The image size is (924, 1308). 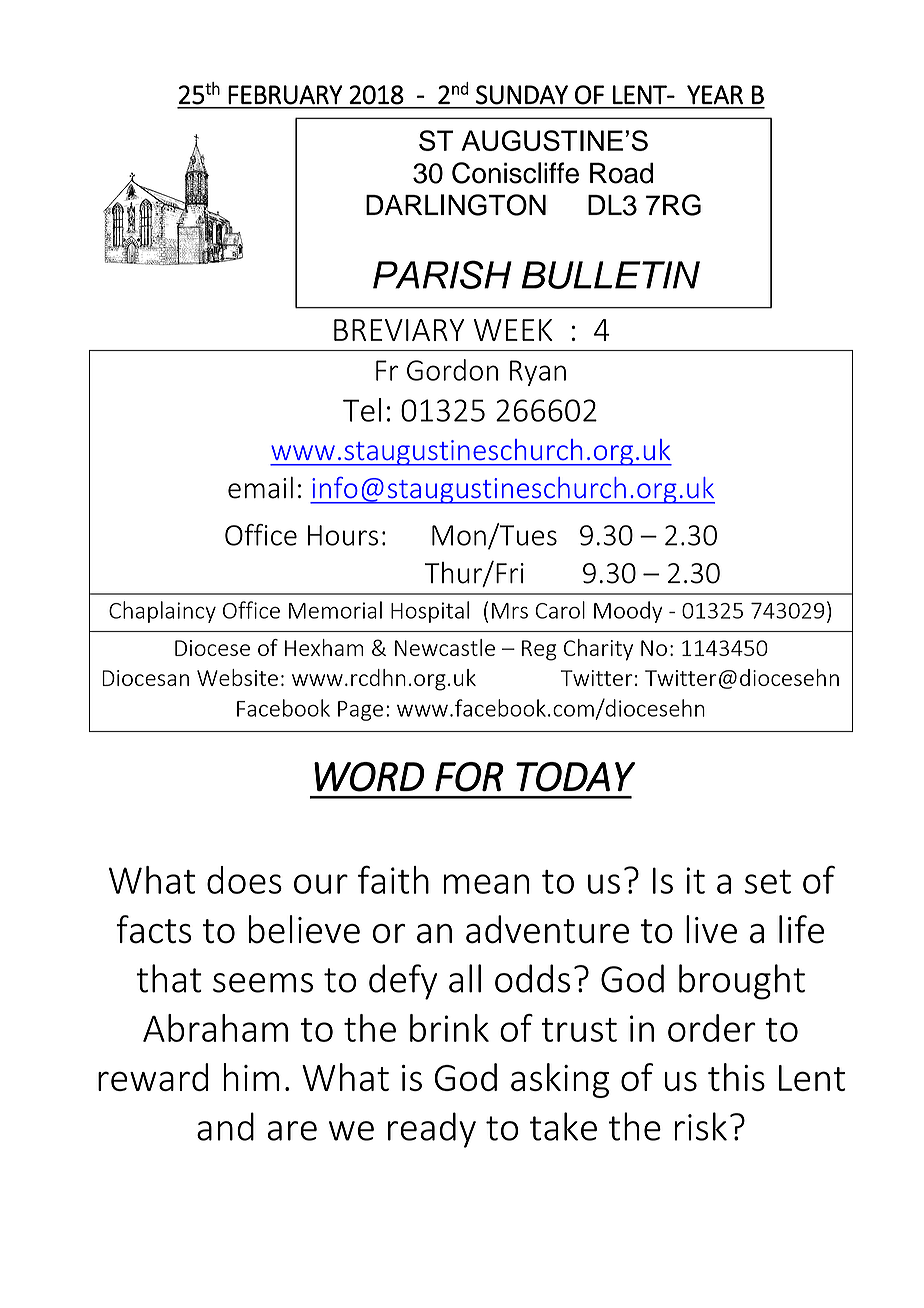 What do you see at coordinates (469, 777) in the screenshot?
I see `FOR` at bounding box center [469, 777].
